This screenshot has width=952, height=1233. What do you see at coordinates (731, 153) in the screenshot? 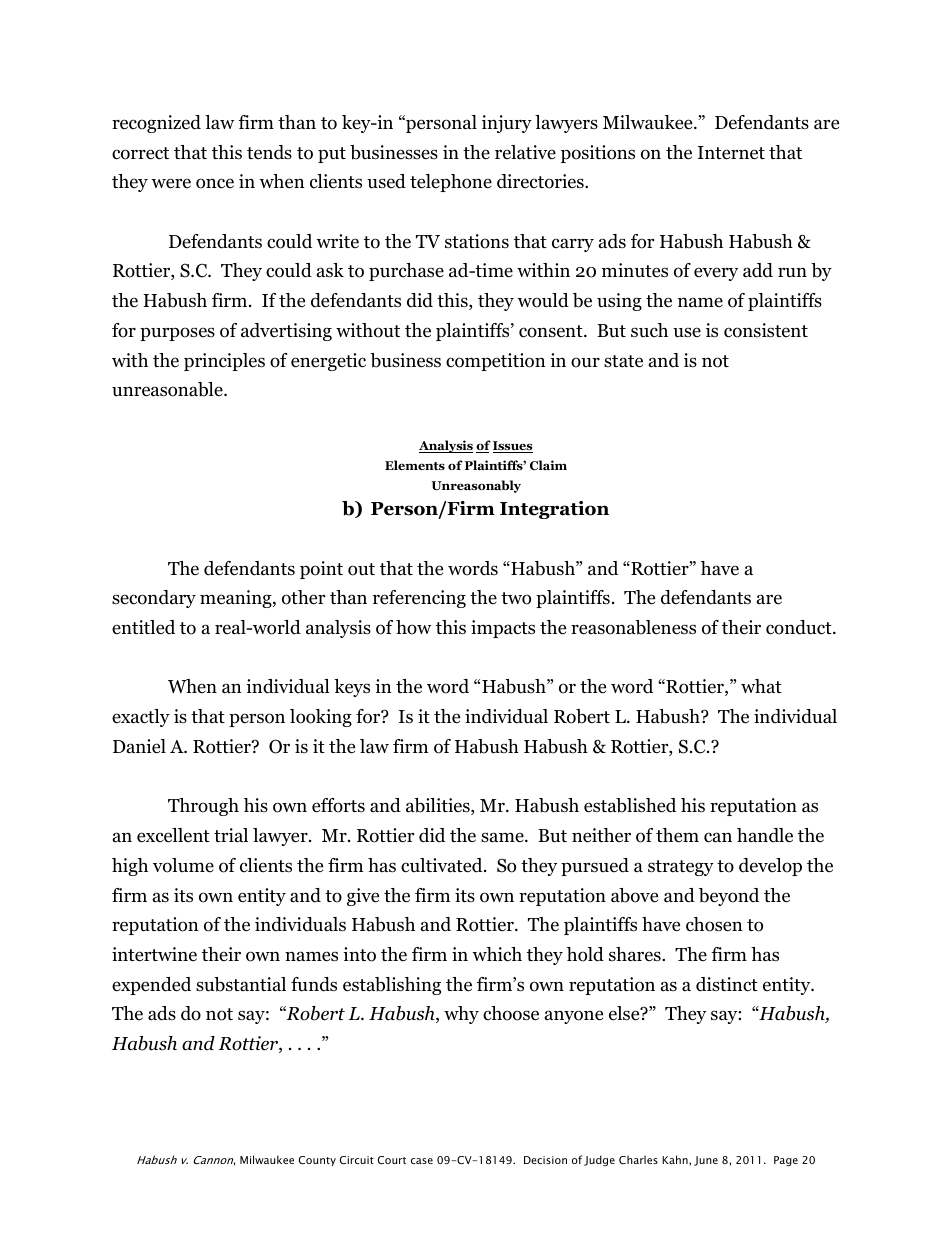
I see `Internet` at bounding box center [731, 153].
